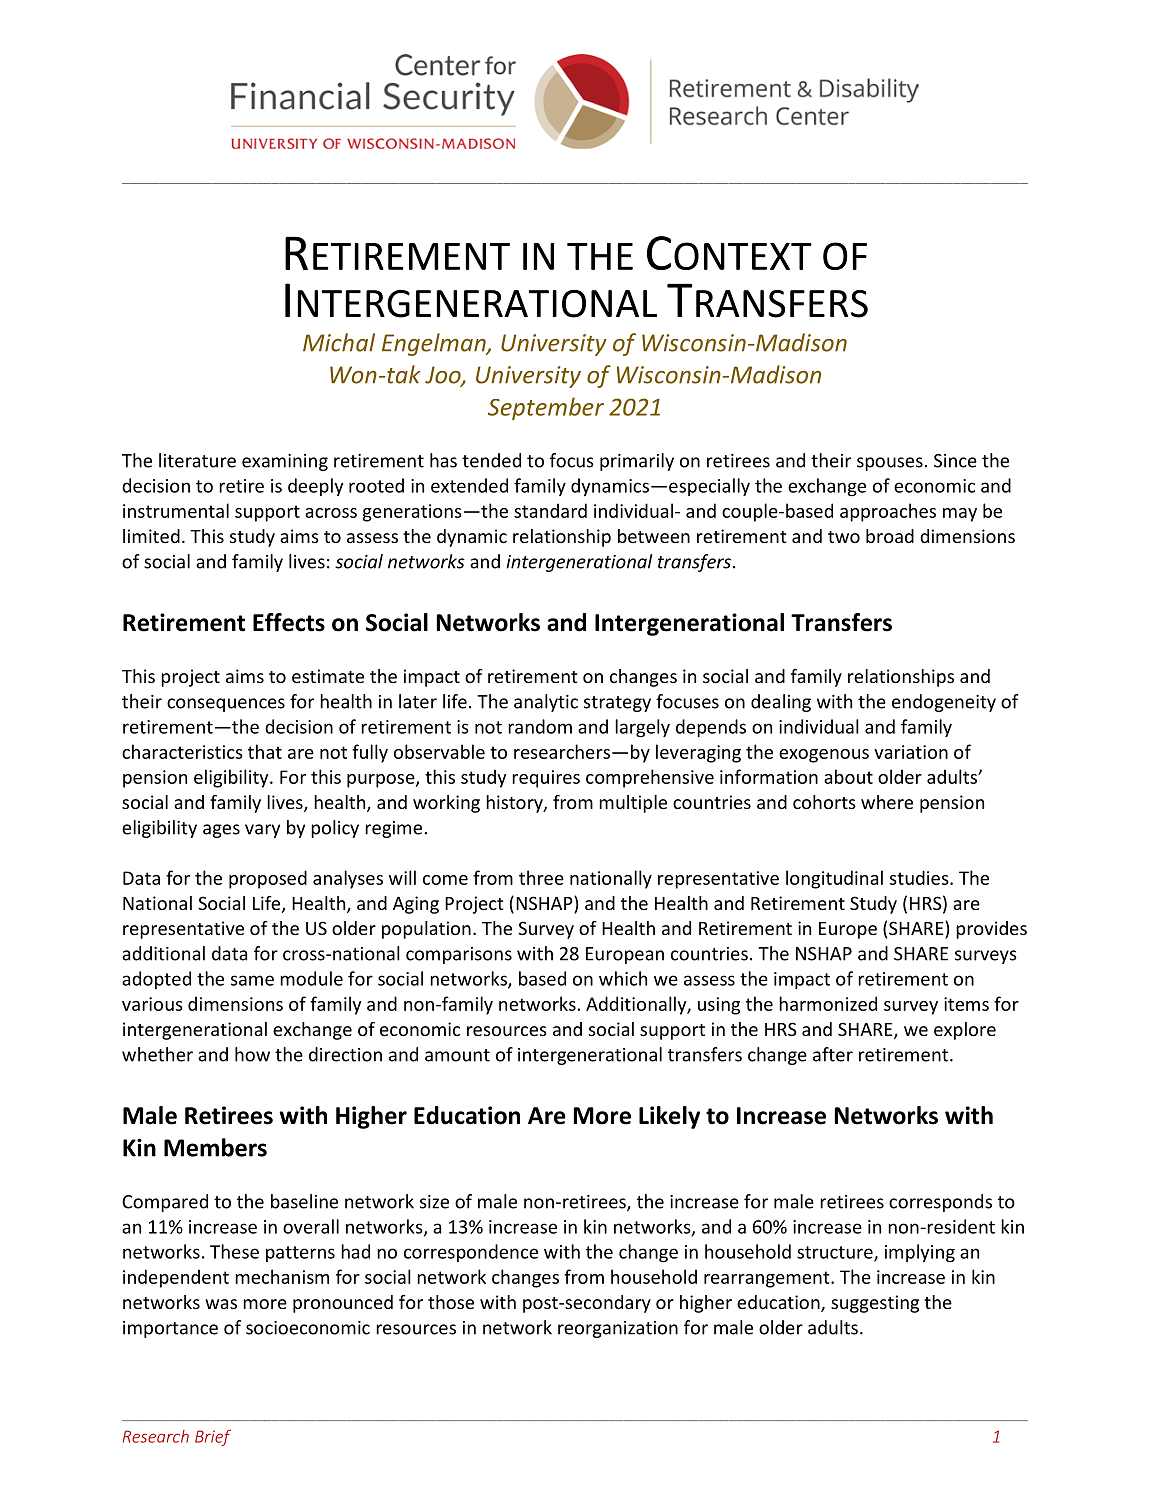 The width and height of the page is (1150, 1488). What do you see at coordinates (457, 1055) in the page?
I see `amount` at bounding box center [457, 1055].
